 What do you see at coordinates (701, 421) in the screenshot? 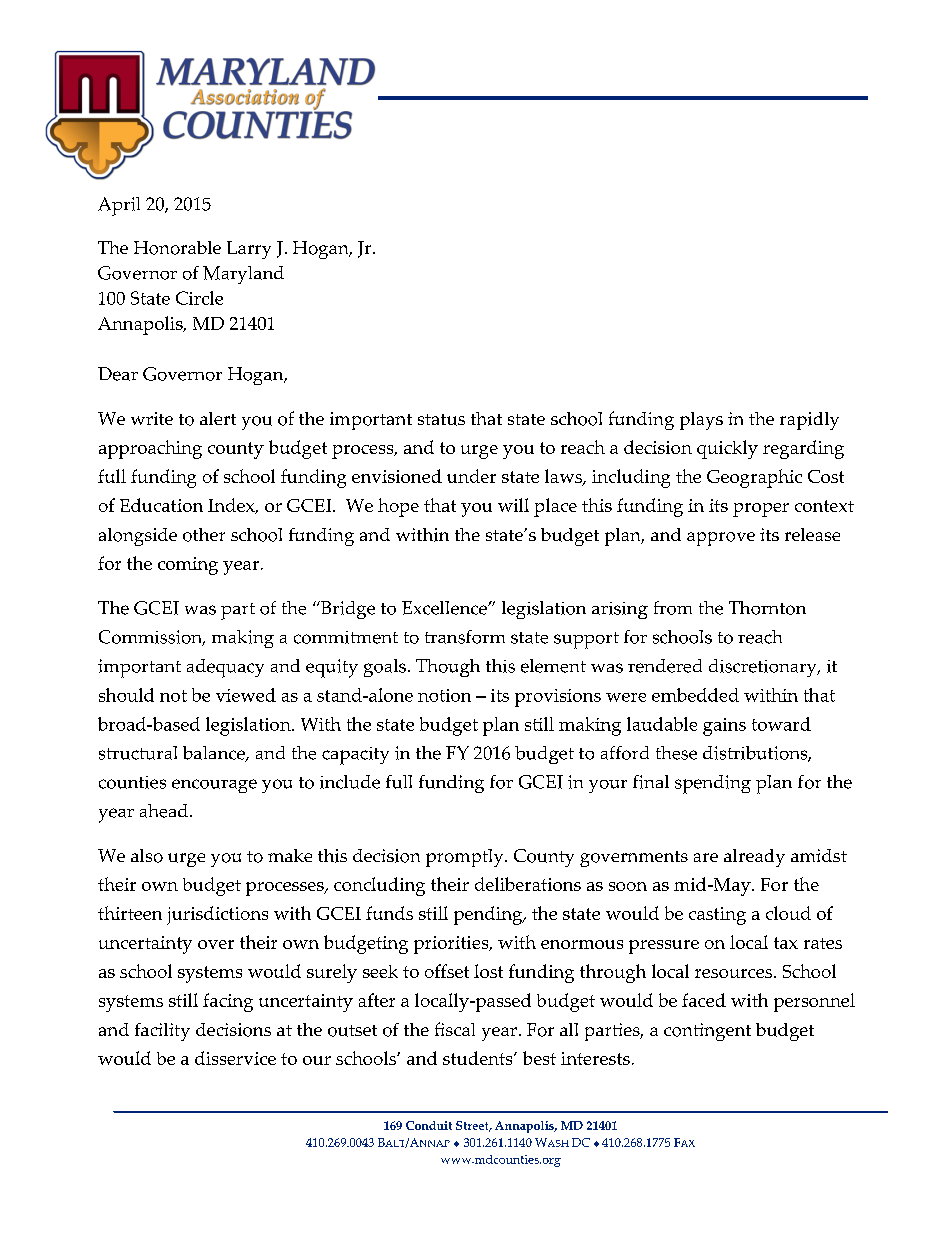
I see `plays` at bounding box center [701, 421].
